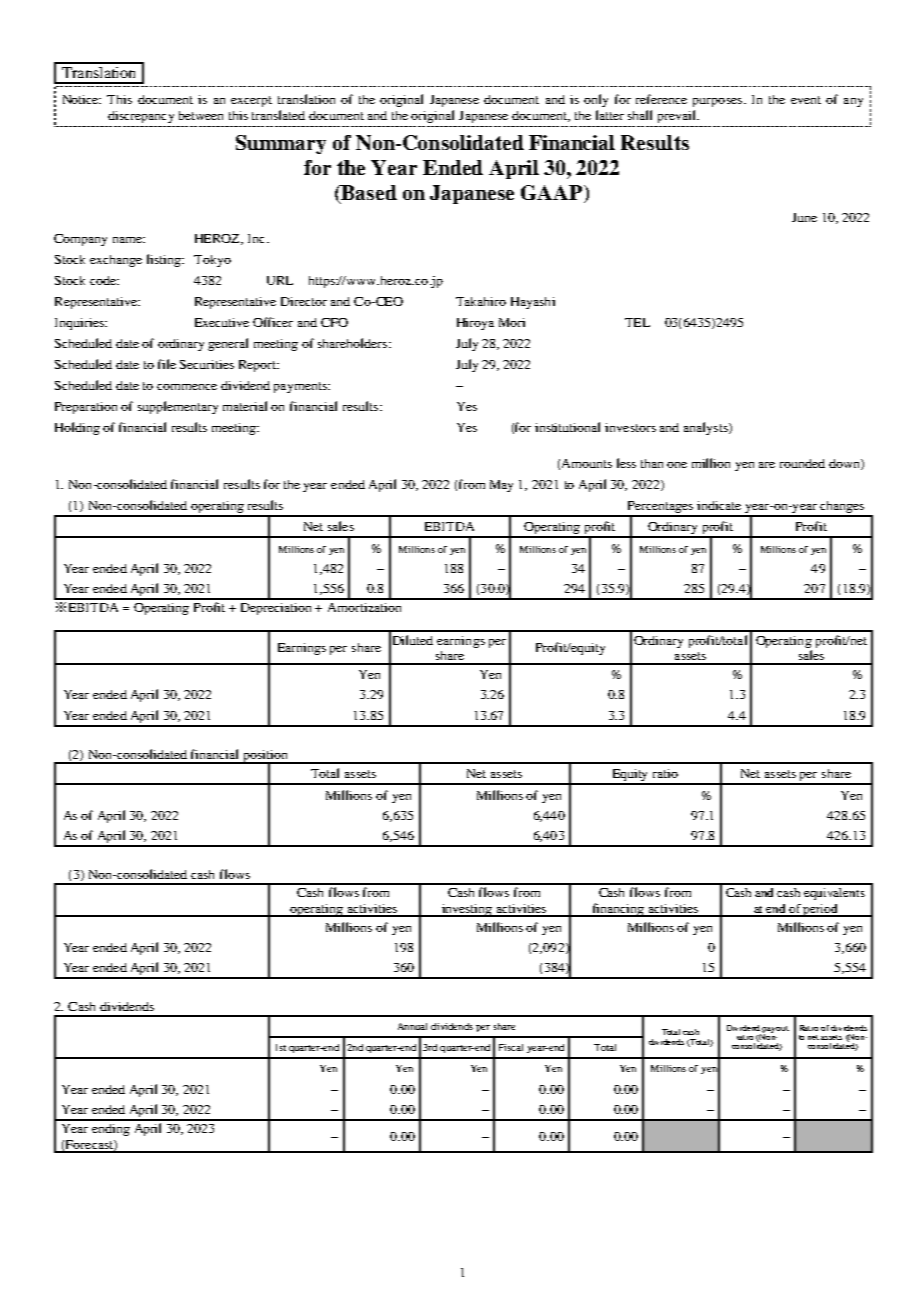 This image has height=1308, width=924. I want to click on indicate, so click(719, 505).
